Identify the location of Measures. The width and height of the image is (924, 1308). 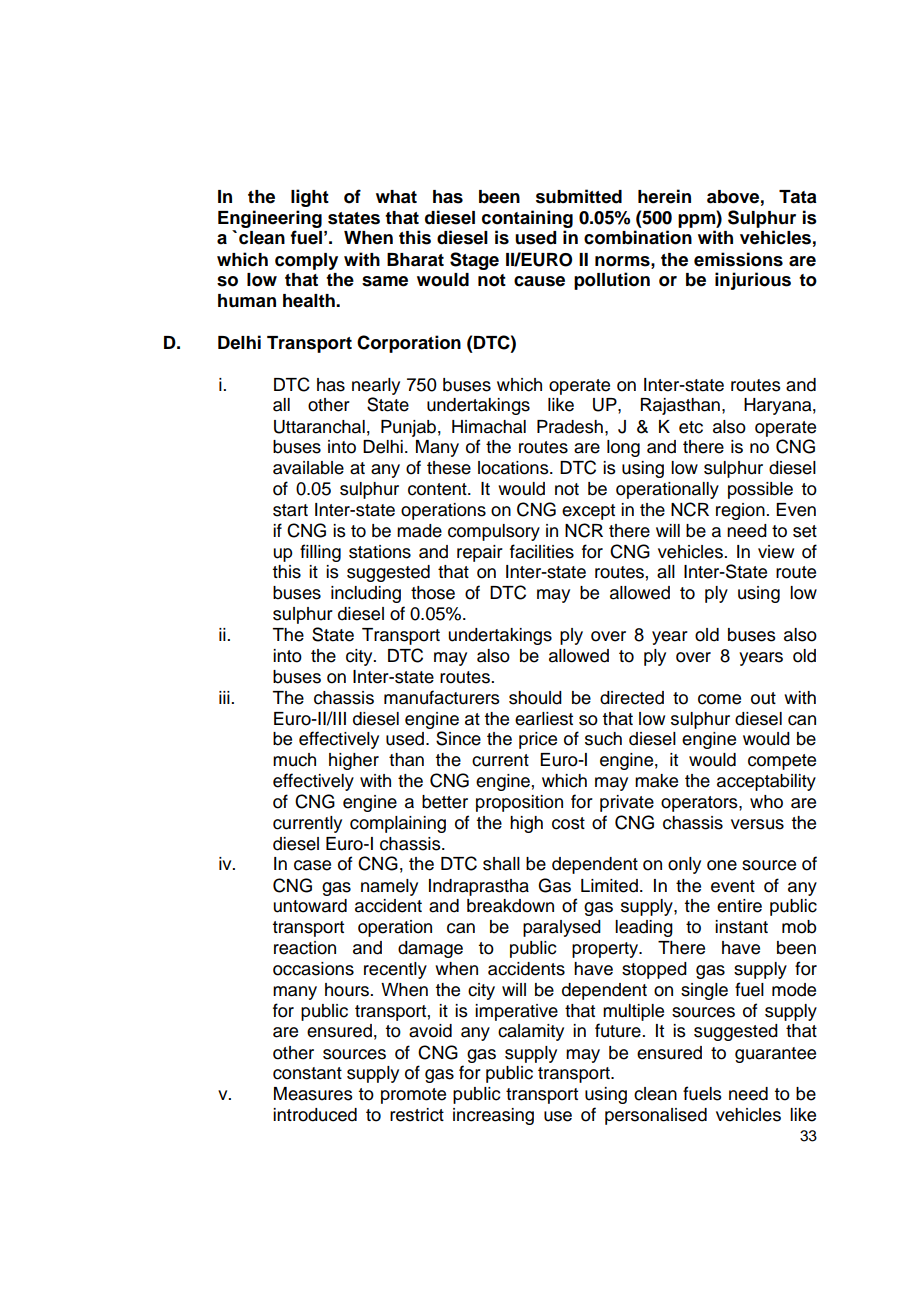
(313, 1094).
